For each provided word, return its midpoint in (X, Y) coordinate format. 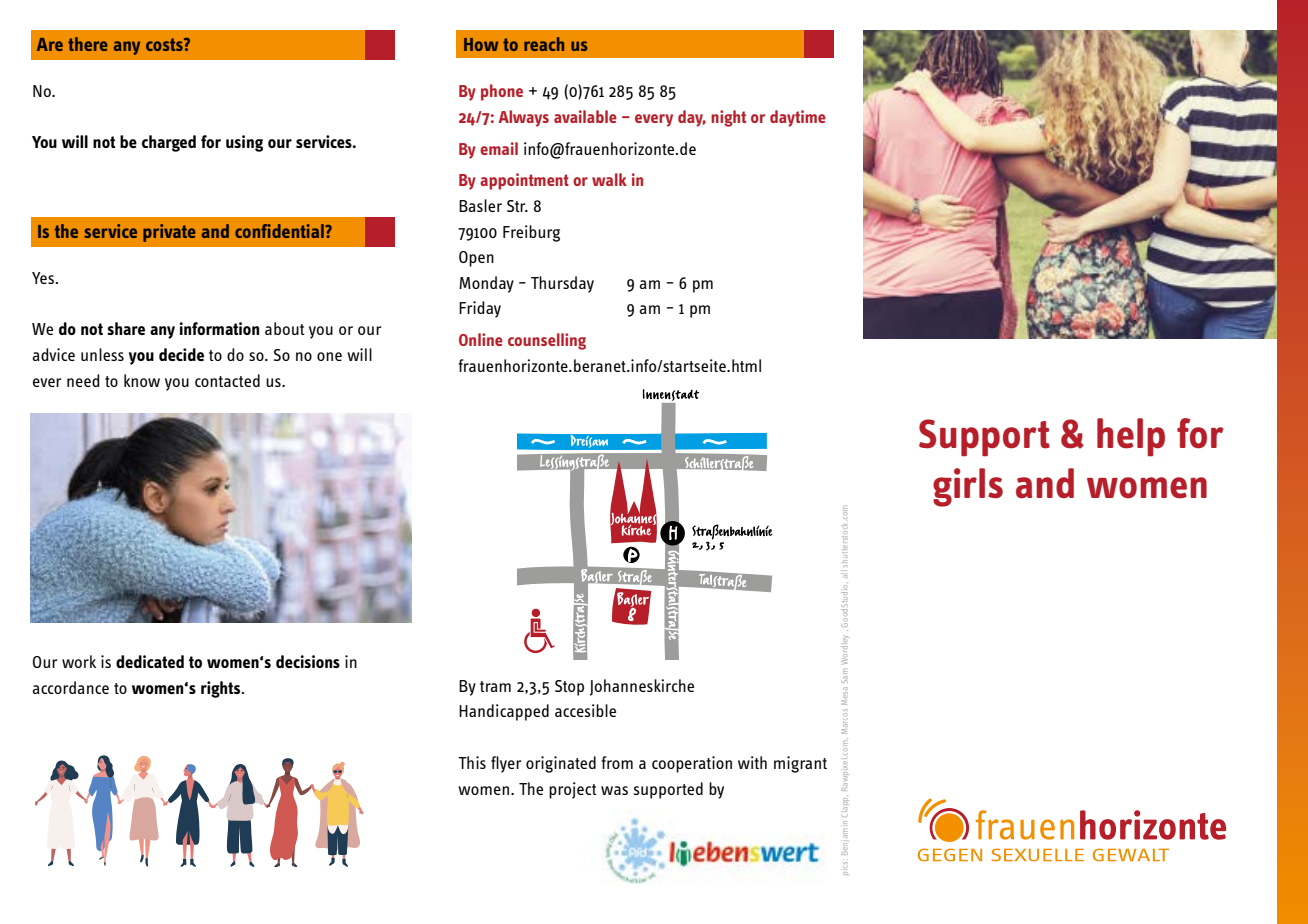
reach (544, 44)
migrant (800, 764)
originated (561, 764)
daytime (798, 118)
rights (220, 689)
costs (165, 44)
